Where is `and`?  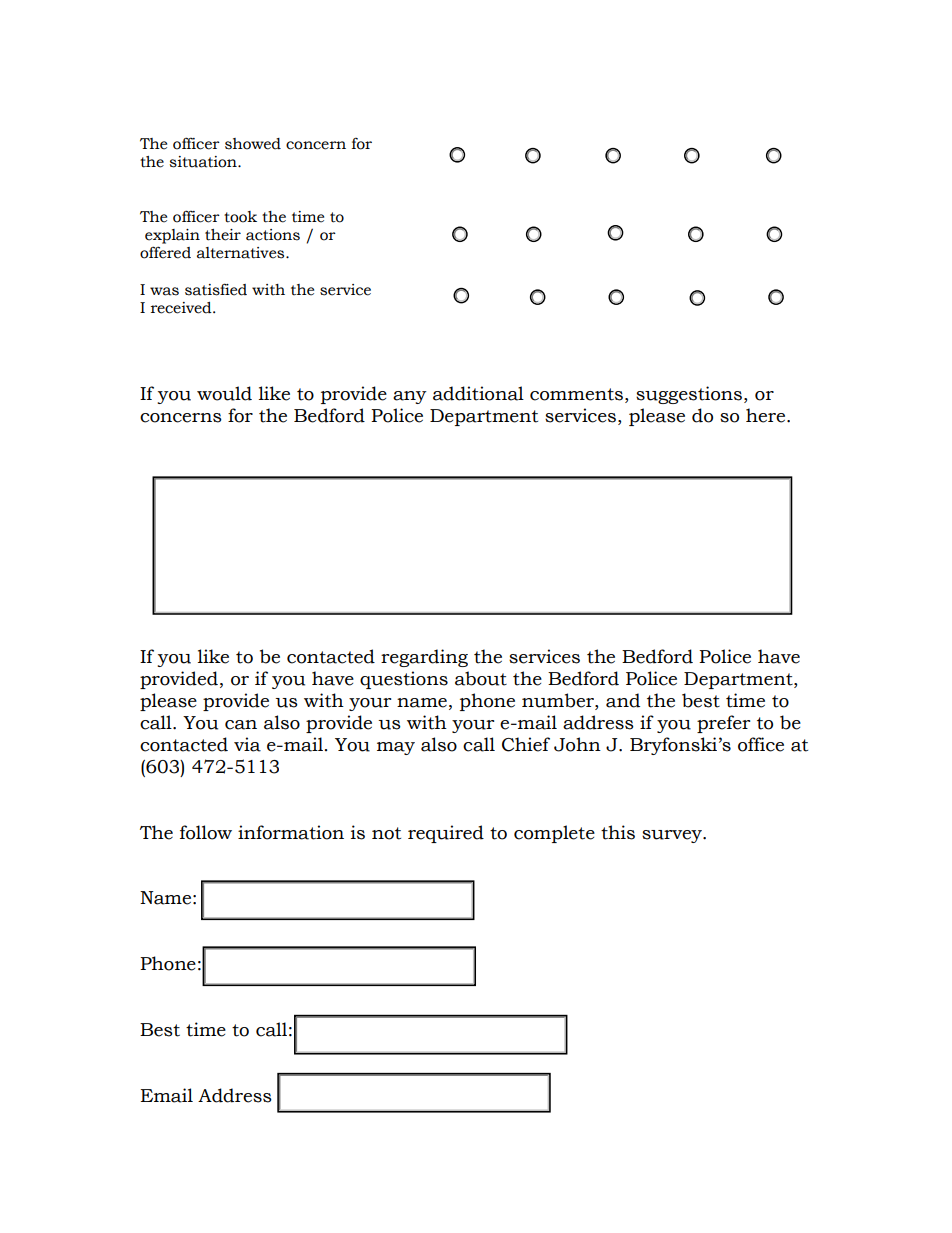
and is located at coordinates (623, 700).
